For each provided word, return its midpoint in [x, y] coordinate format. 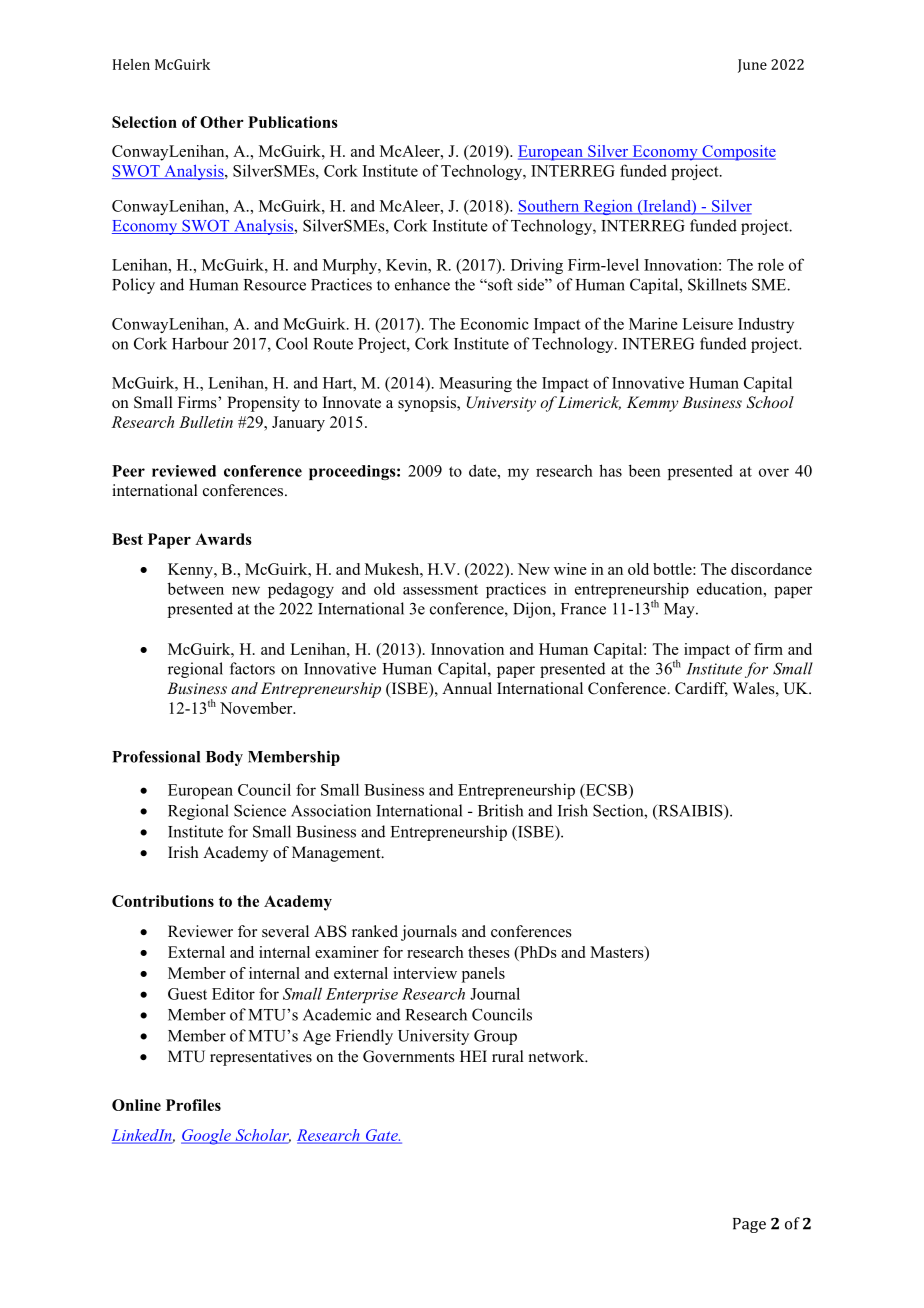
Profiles [193, 1105]
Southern [550, 207]
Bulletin [206, 422]
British [500, 810]
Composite [738, 153]
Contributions [163, 901]
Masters [618, 952]
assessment [440, 590]
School [770, 402]
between [196, 588]
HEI [473, 1056]
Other [222, 122]
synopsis [428, 404]
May [680, 610]
